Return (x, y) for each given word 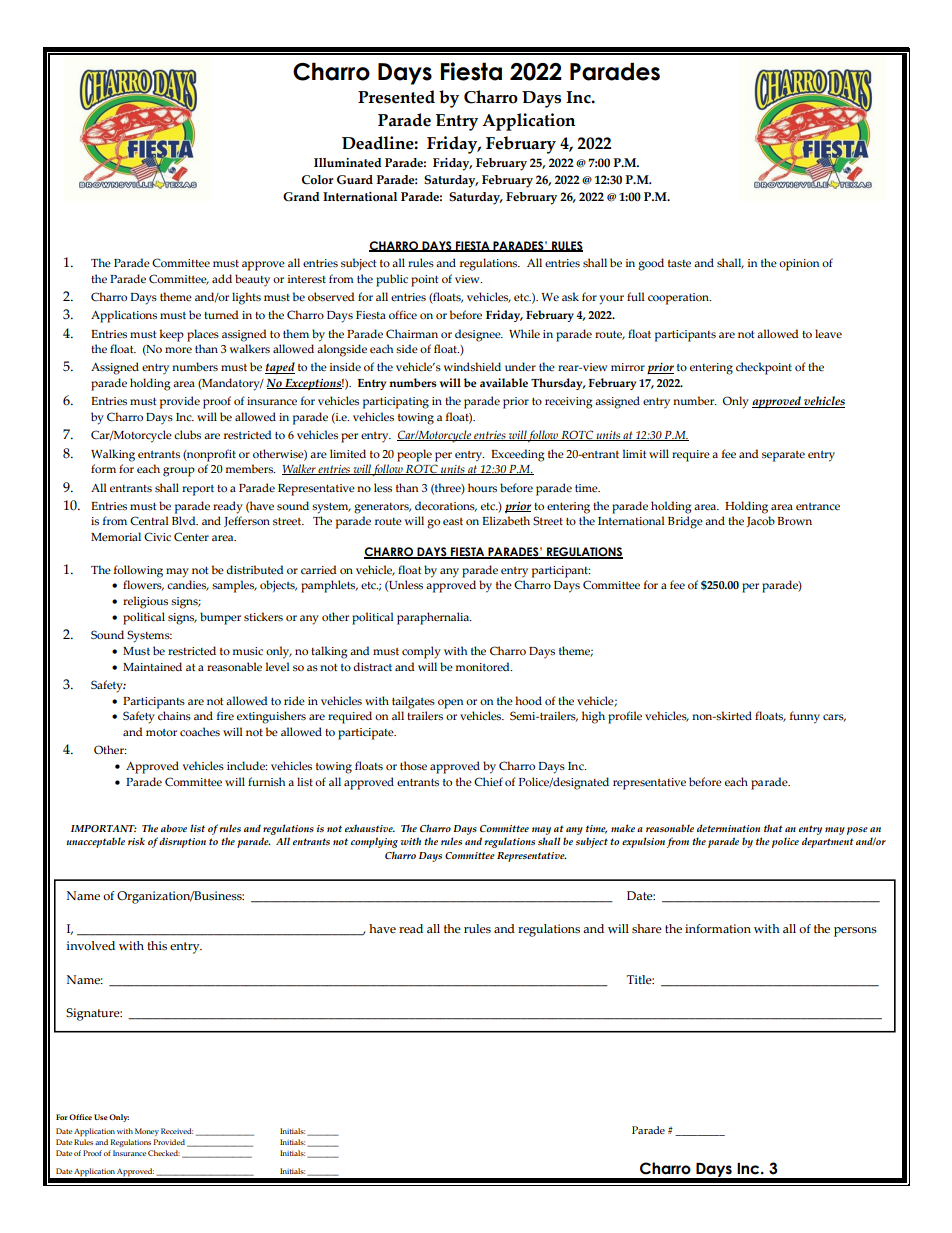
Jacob (761, 521)
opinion (799, 265)
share (647, 929)
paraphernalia (434, 618)
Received (177, 1131)
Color (318, 180)
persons (855, 932)
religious (145, 602)
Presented (396, 97)
